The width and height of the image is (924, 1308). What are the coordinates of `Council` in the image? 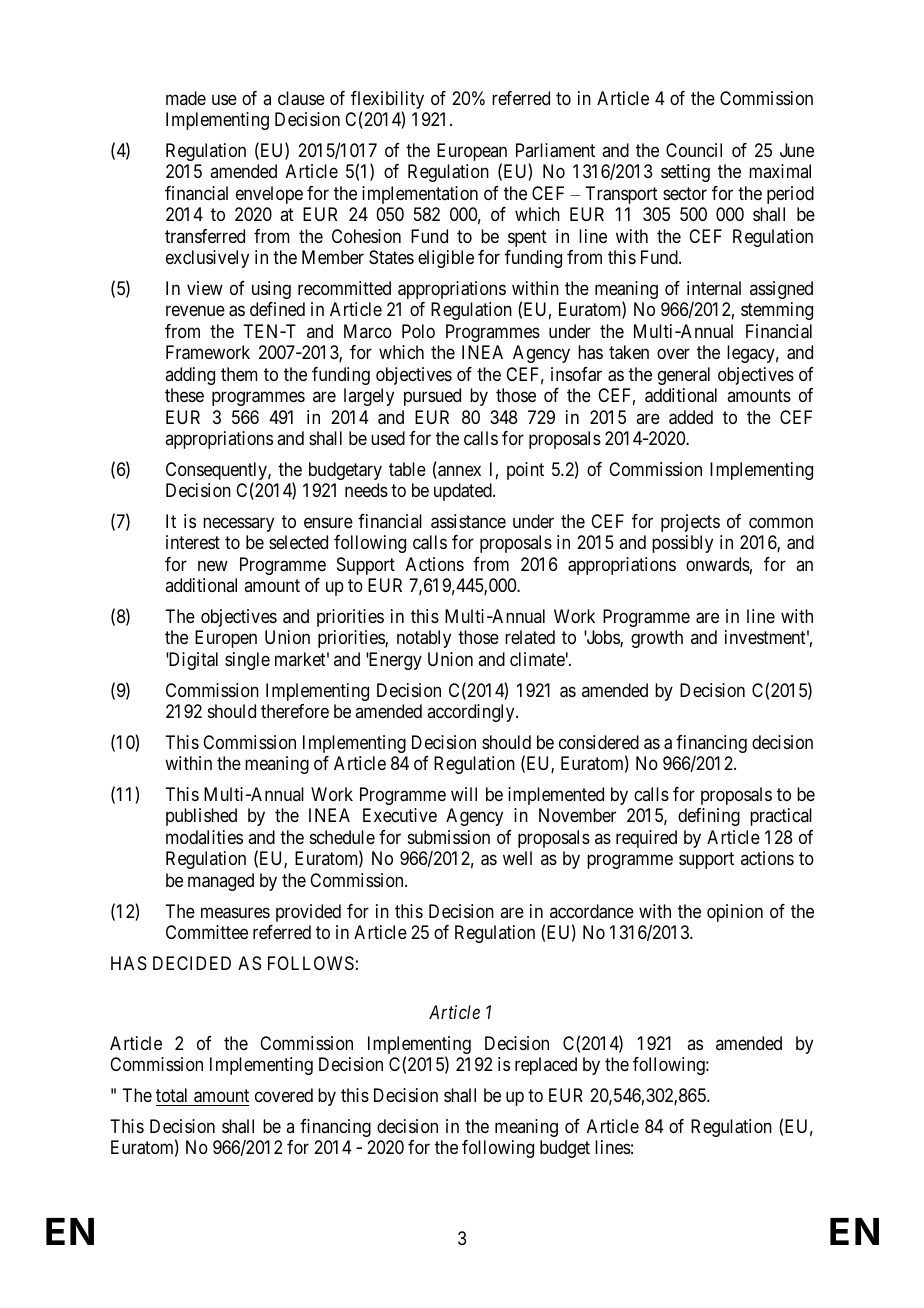 It's located at (694, 150).
